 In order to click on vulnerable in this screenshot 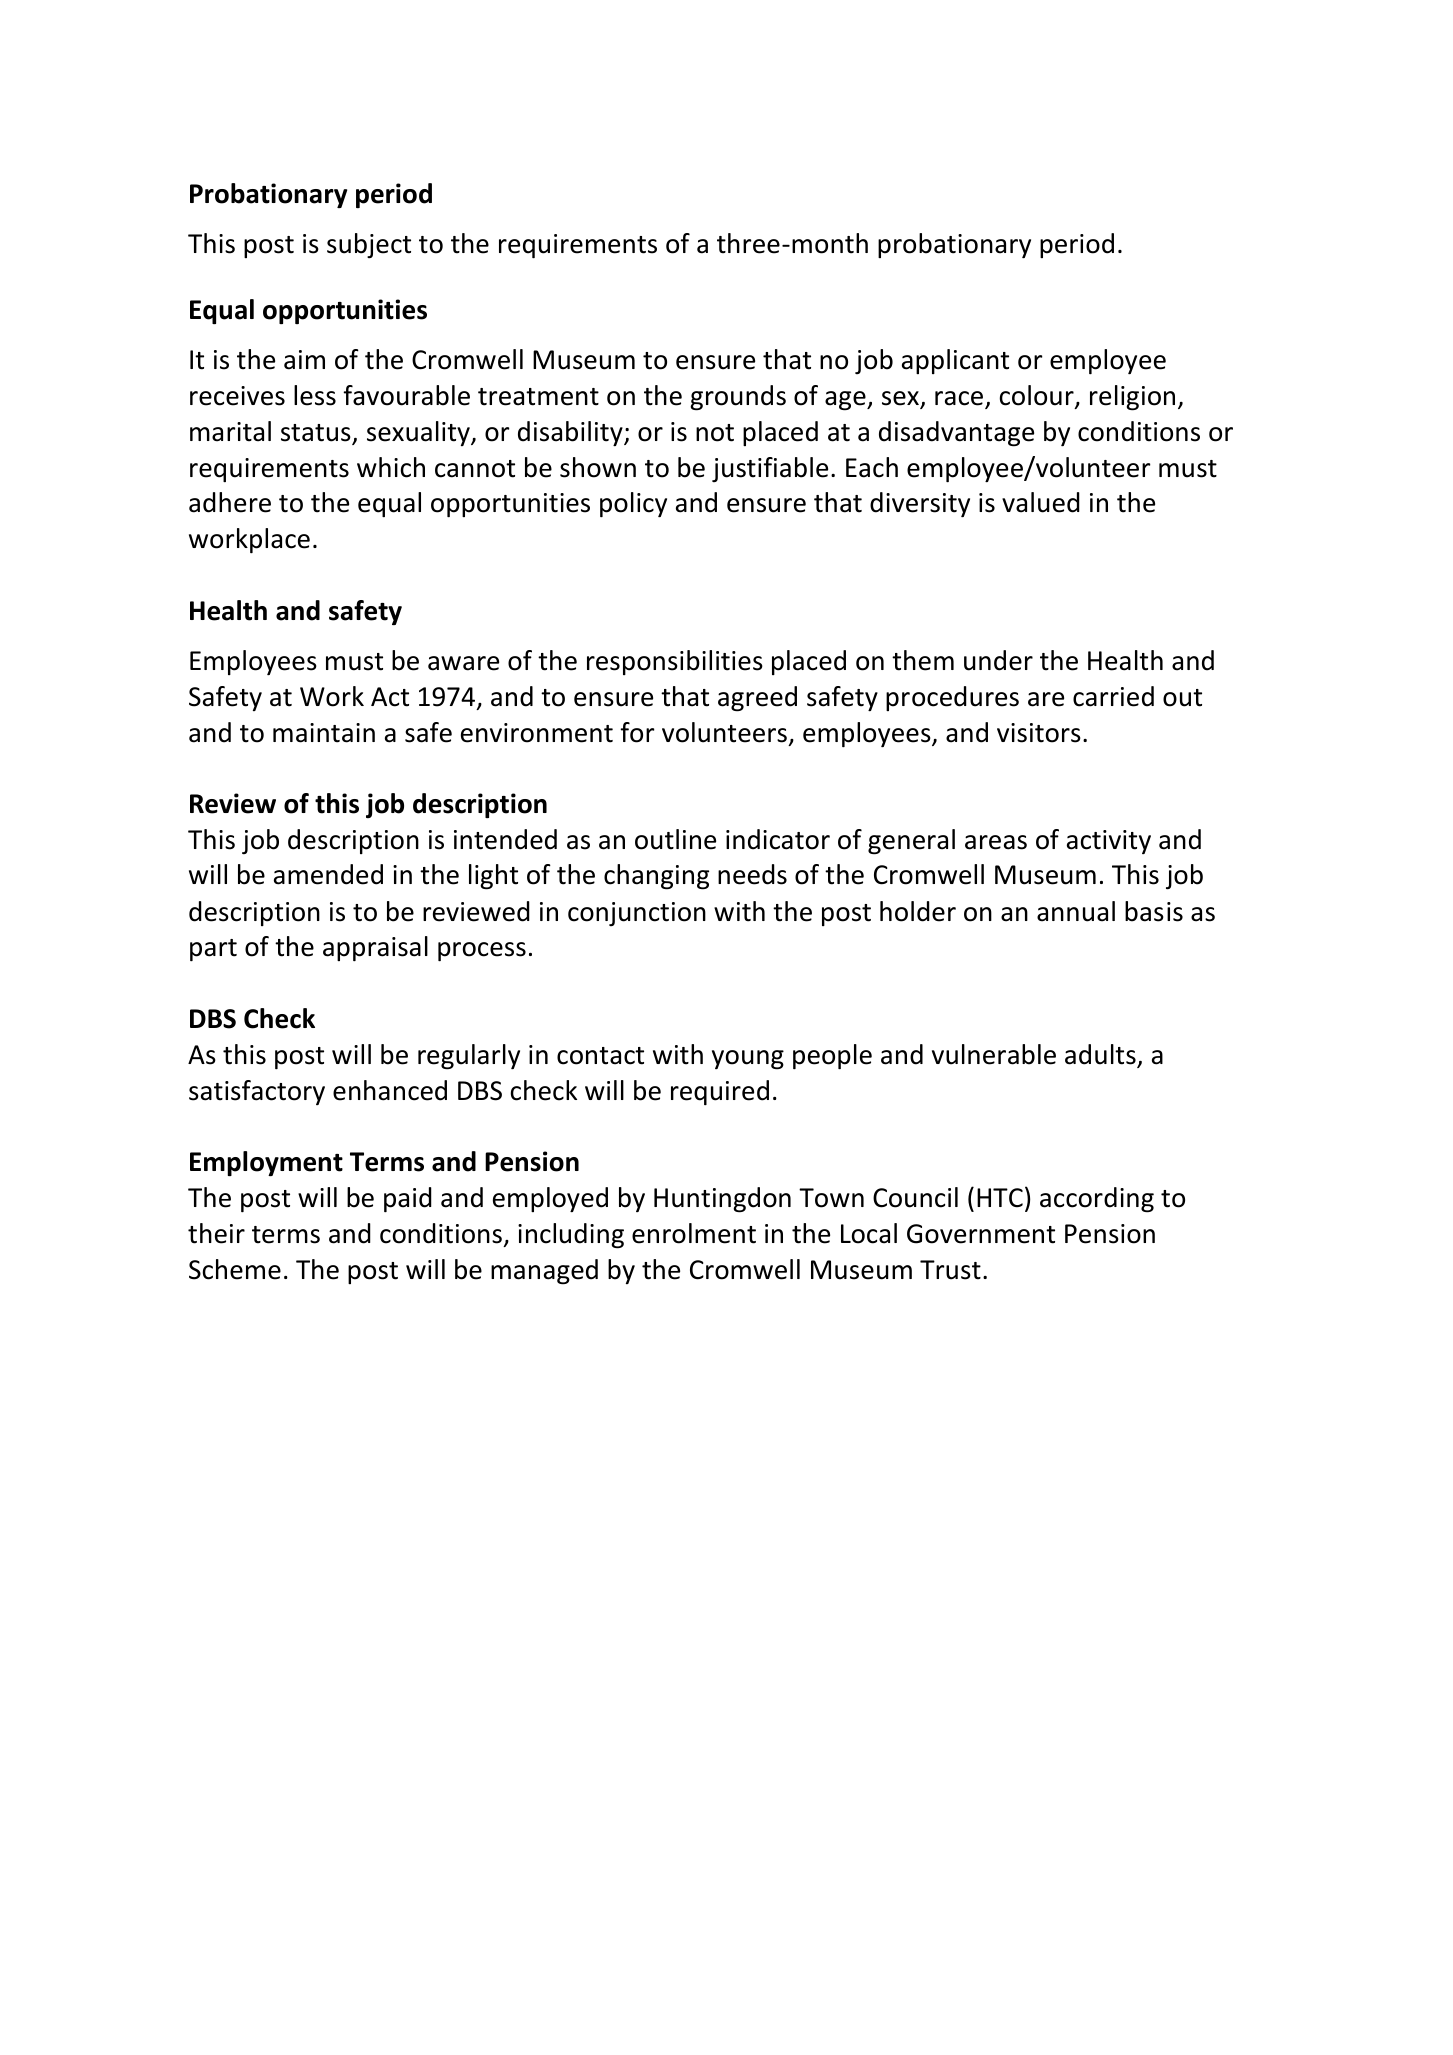, I will do `click(994, 1054)`.
